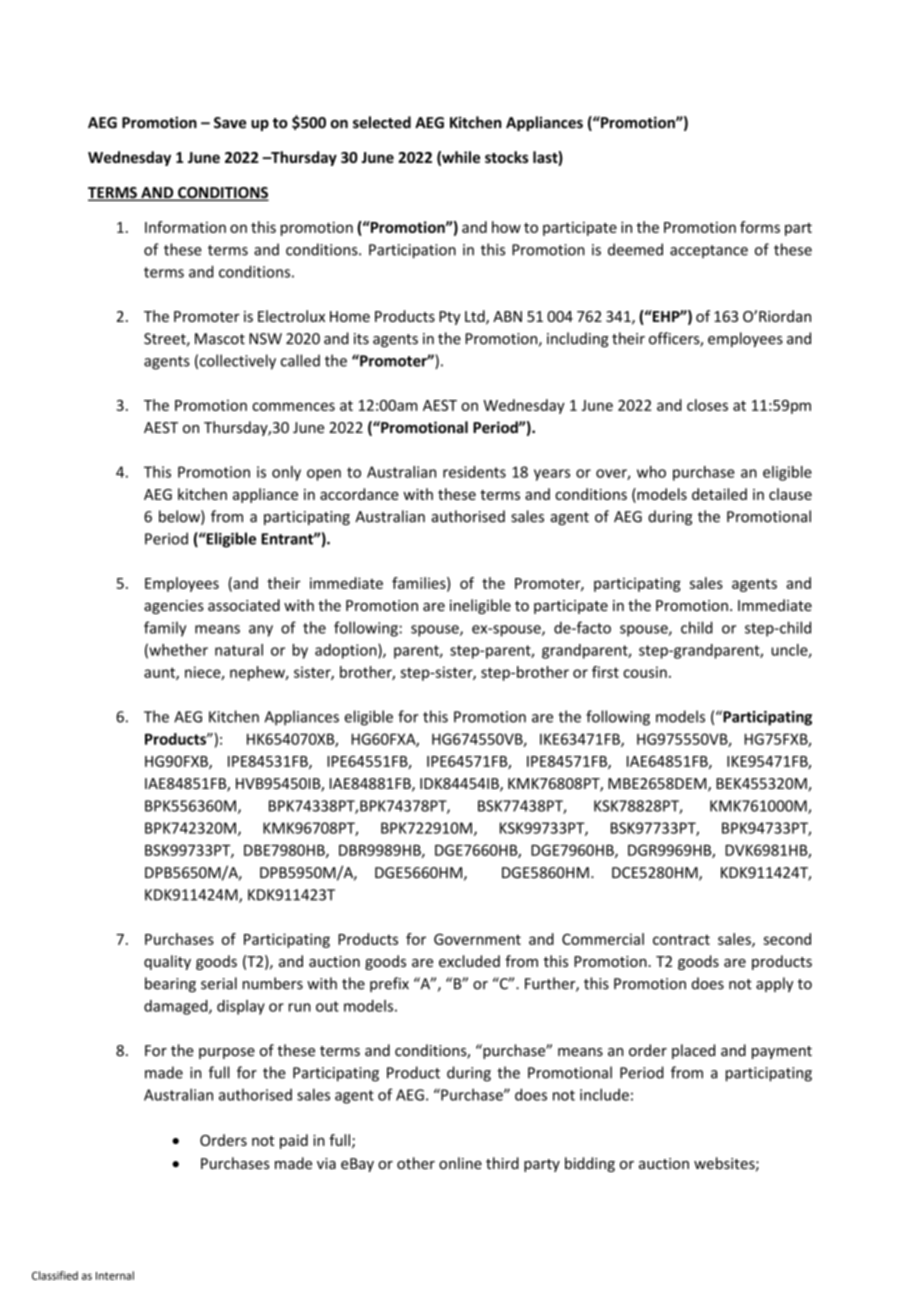  Describe the element at coordinates (347, 651) in the screenshot. I see `adoption` at that location.
